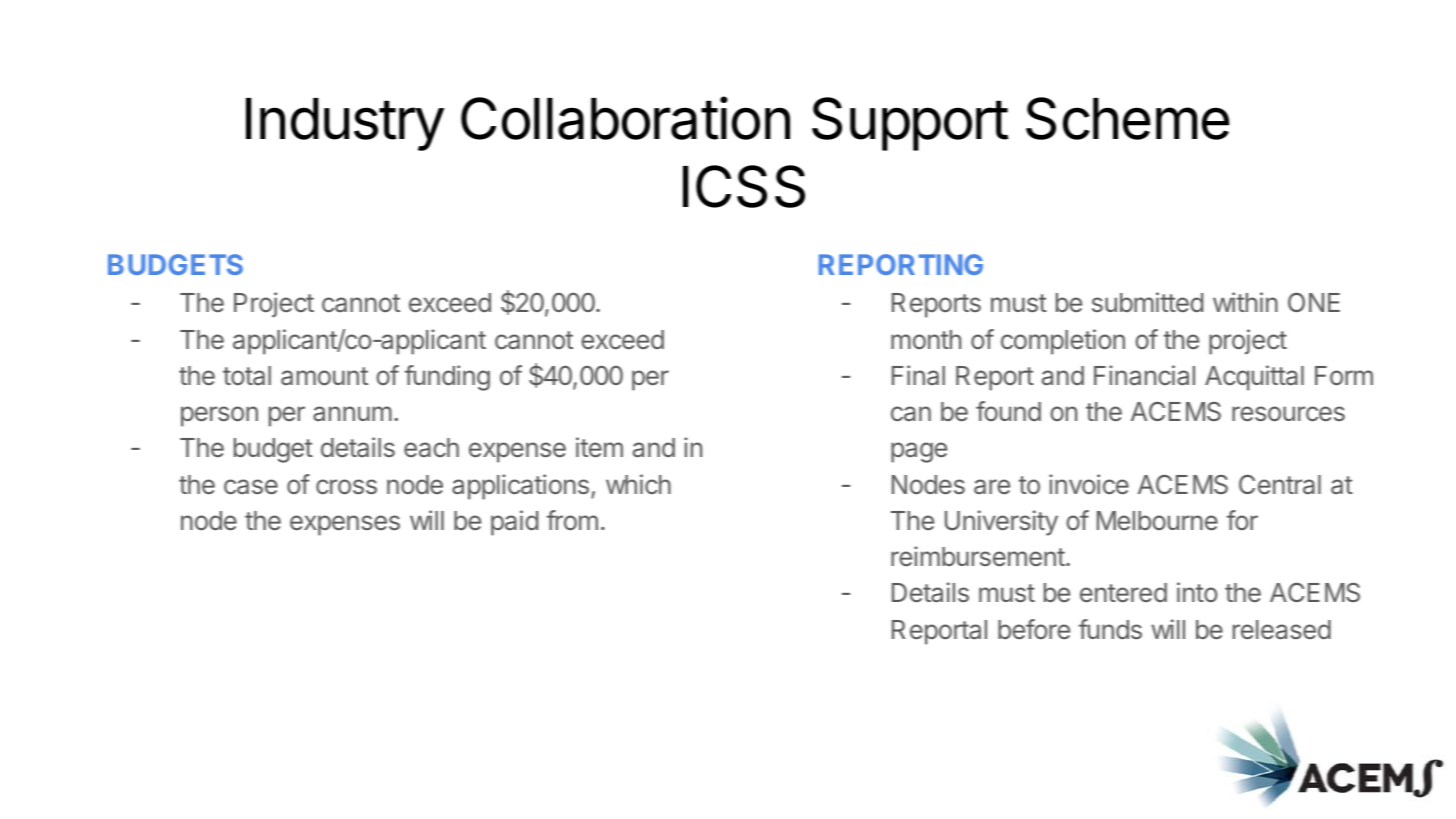 This screenshot has width=1456, height=819. I want to click on amount, so click(324, 376).
